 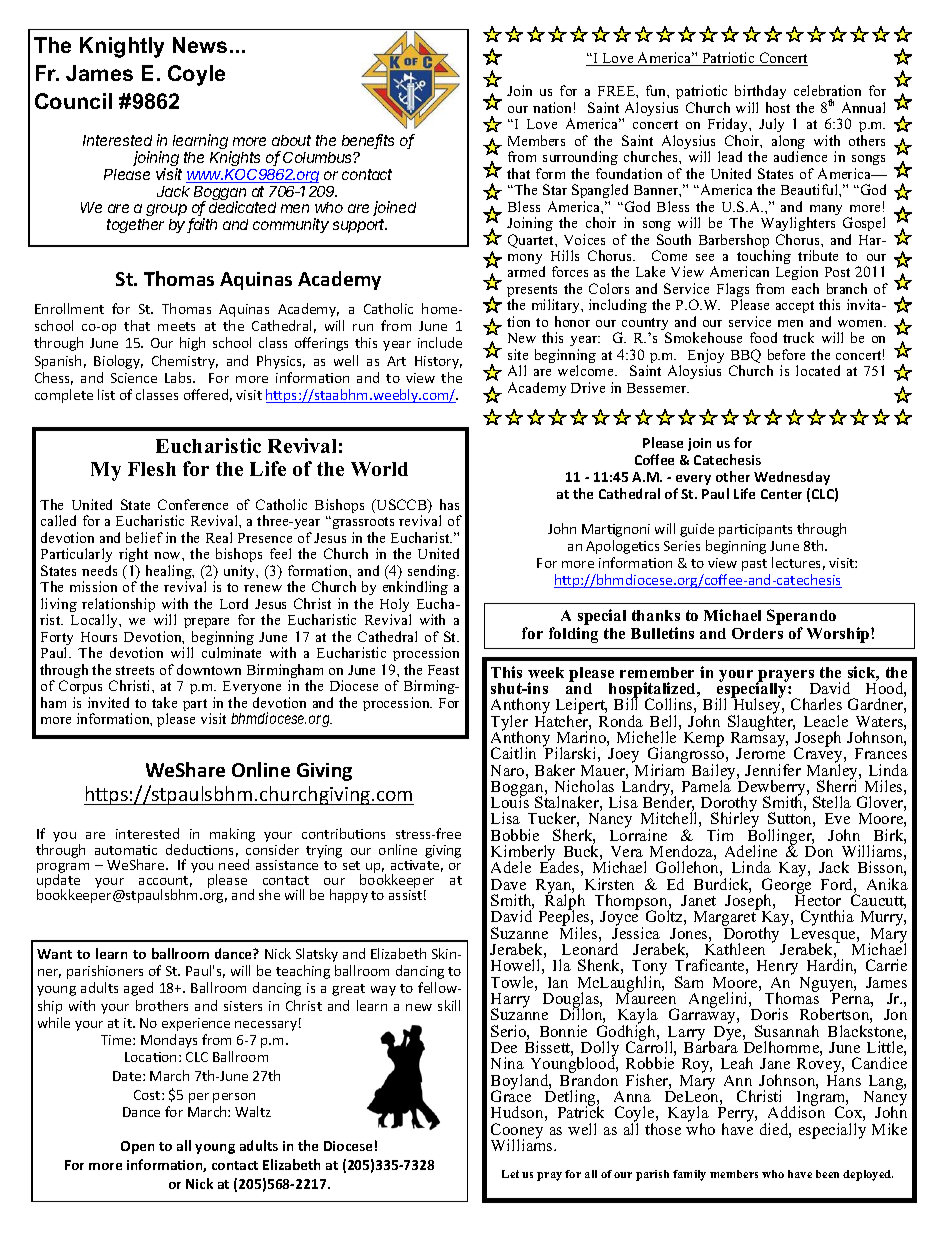 What do you see at coordinates (176, 326) in the screenshot?
I see `meets` at bounding box center [176, 326].
